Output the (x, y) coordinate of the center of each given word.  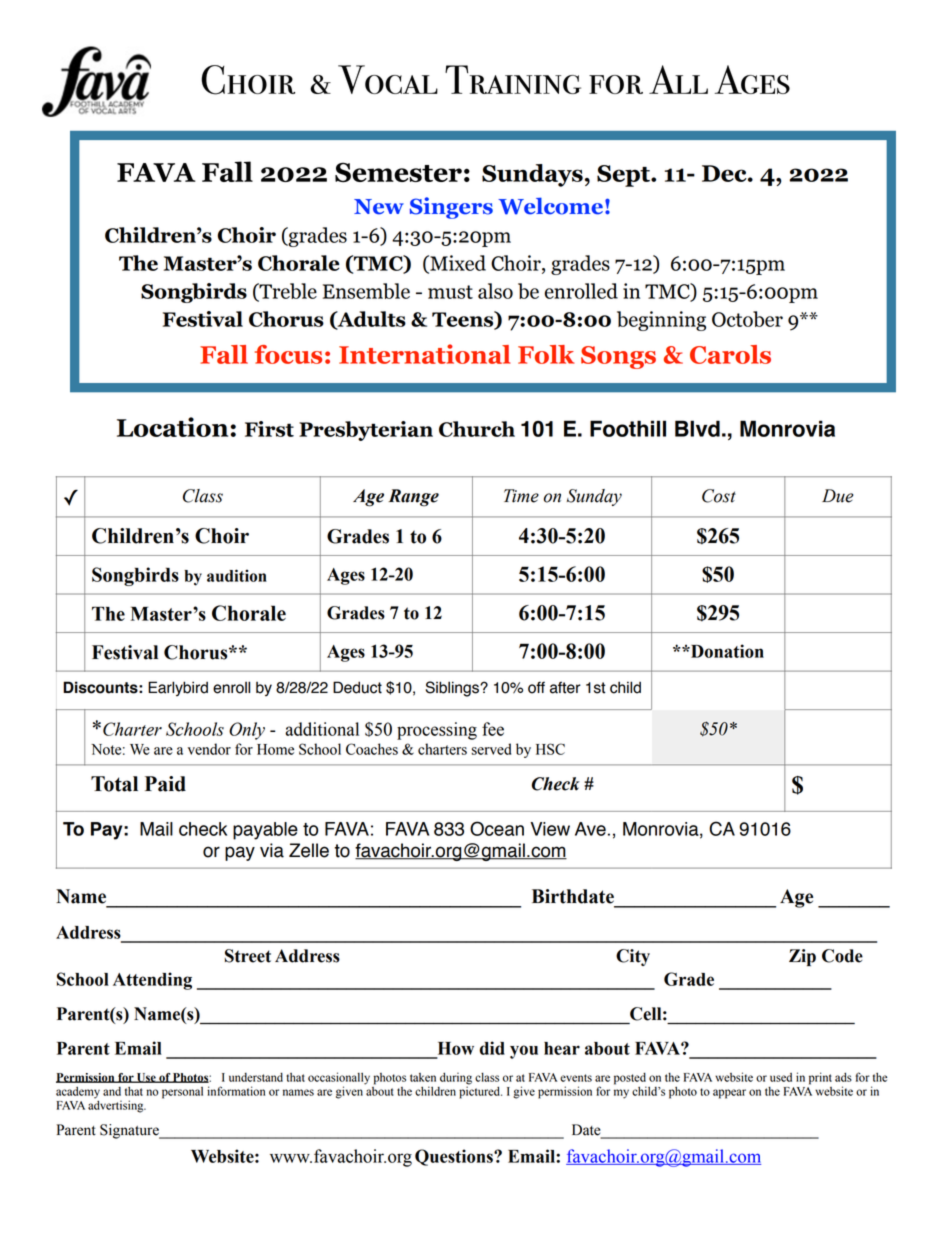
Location (174, 427)
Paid (165, 784)
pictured (480, 1091)
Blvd (697, 428)
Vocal (388, 79)
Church (477, 429)
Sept (624, 176)
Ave (590, 829)
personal (182, 1093)
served (491, 749)
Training (513, 79)
